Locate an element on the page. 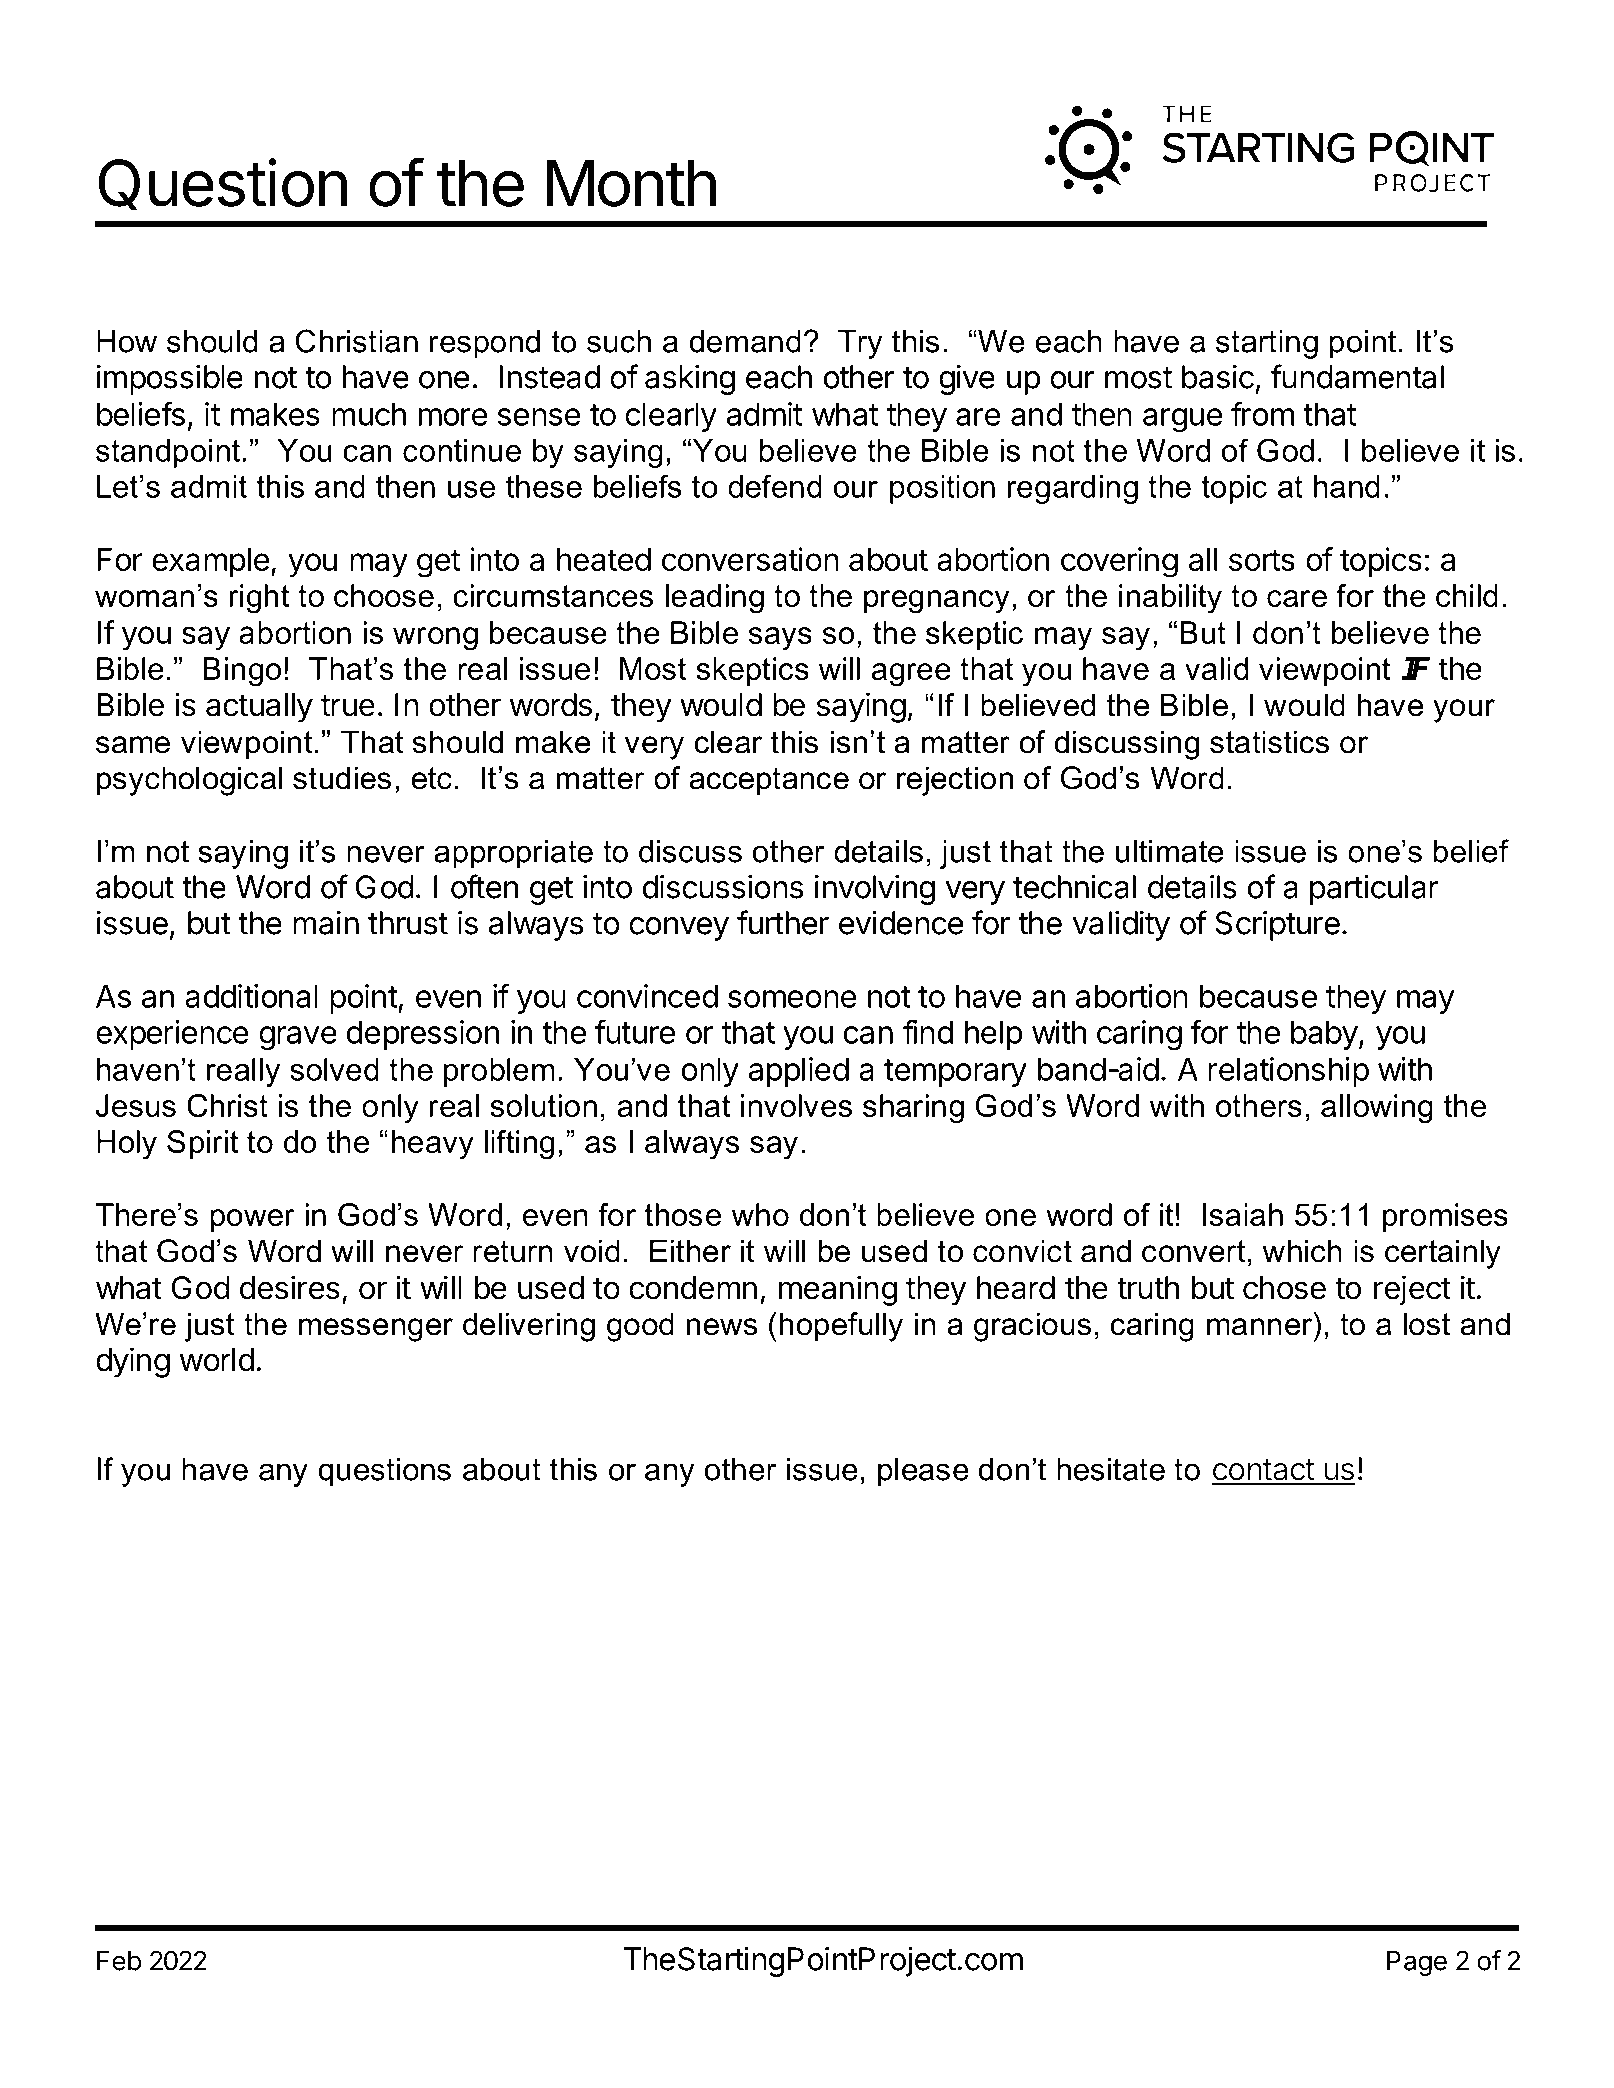  demand is located at coordinates (745, 341).
